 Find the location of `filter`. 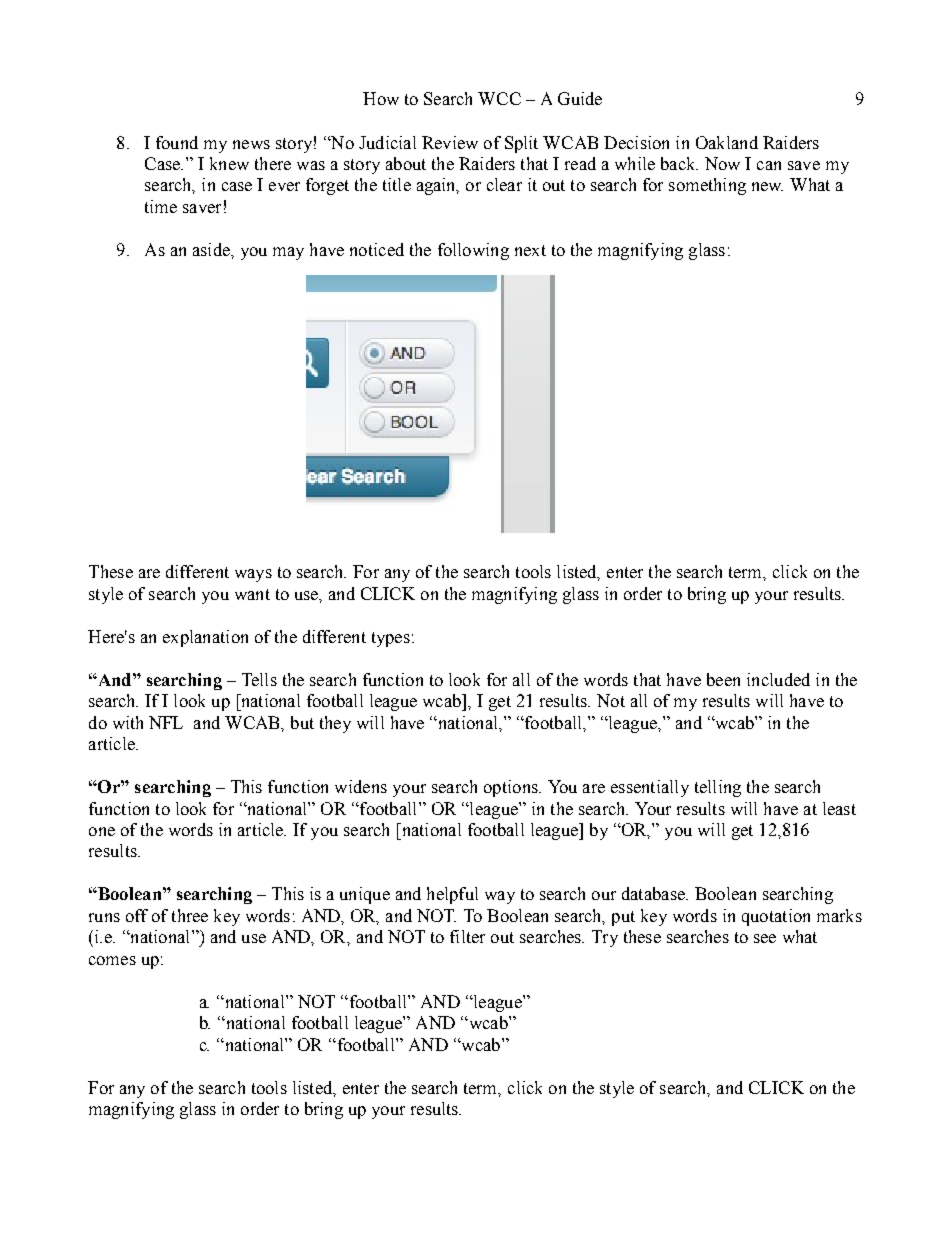

filter is located at coordinates (467, 936).
